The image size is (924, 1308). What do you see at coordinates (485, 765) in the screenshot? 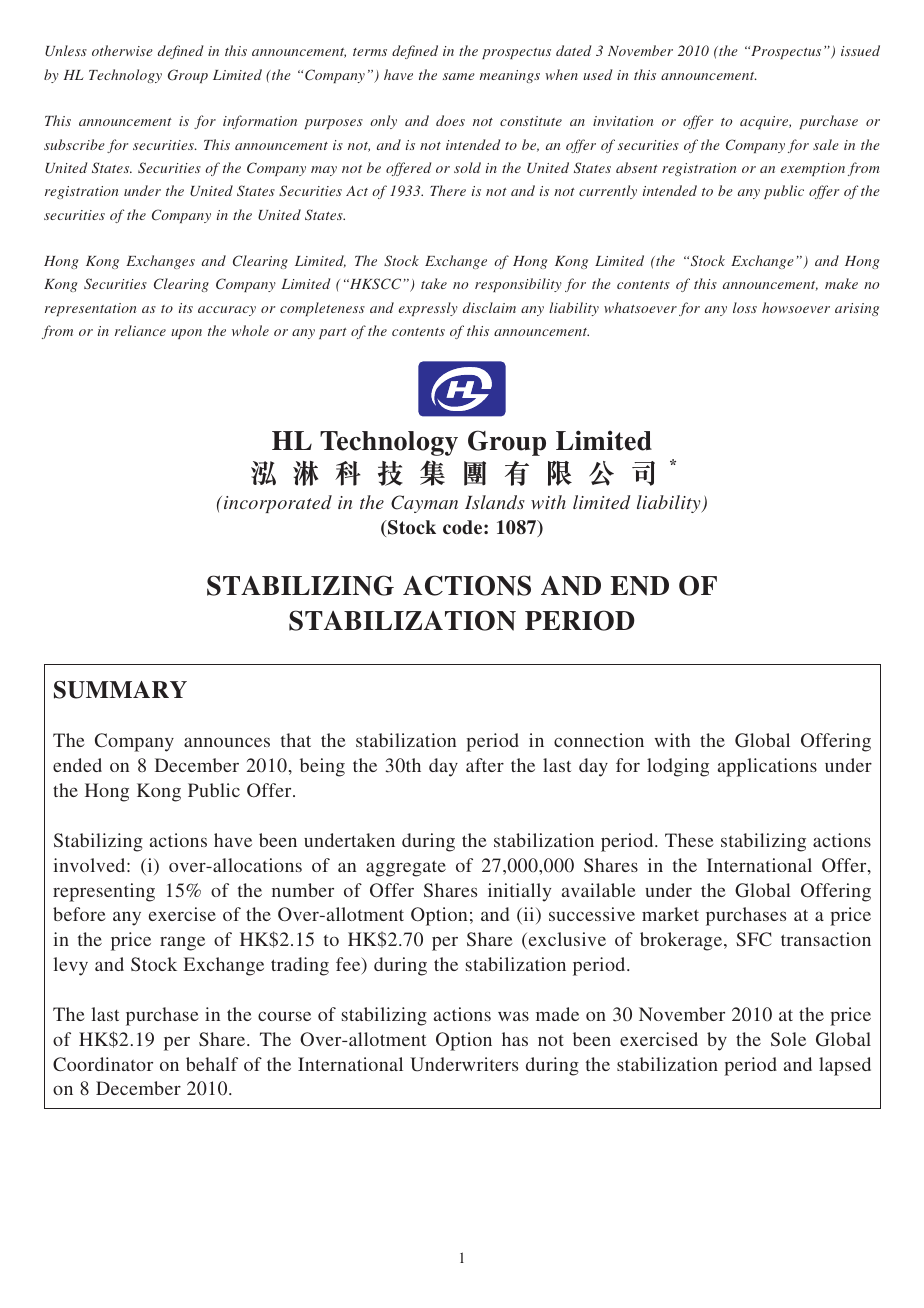
I see `after` at bounding box center [485, 765].
